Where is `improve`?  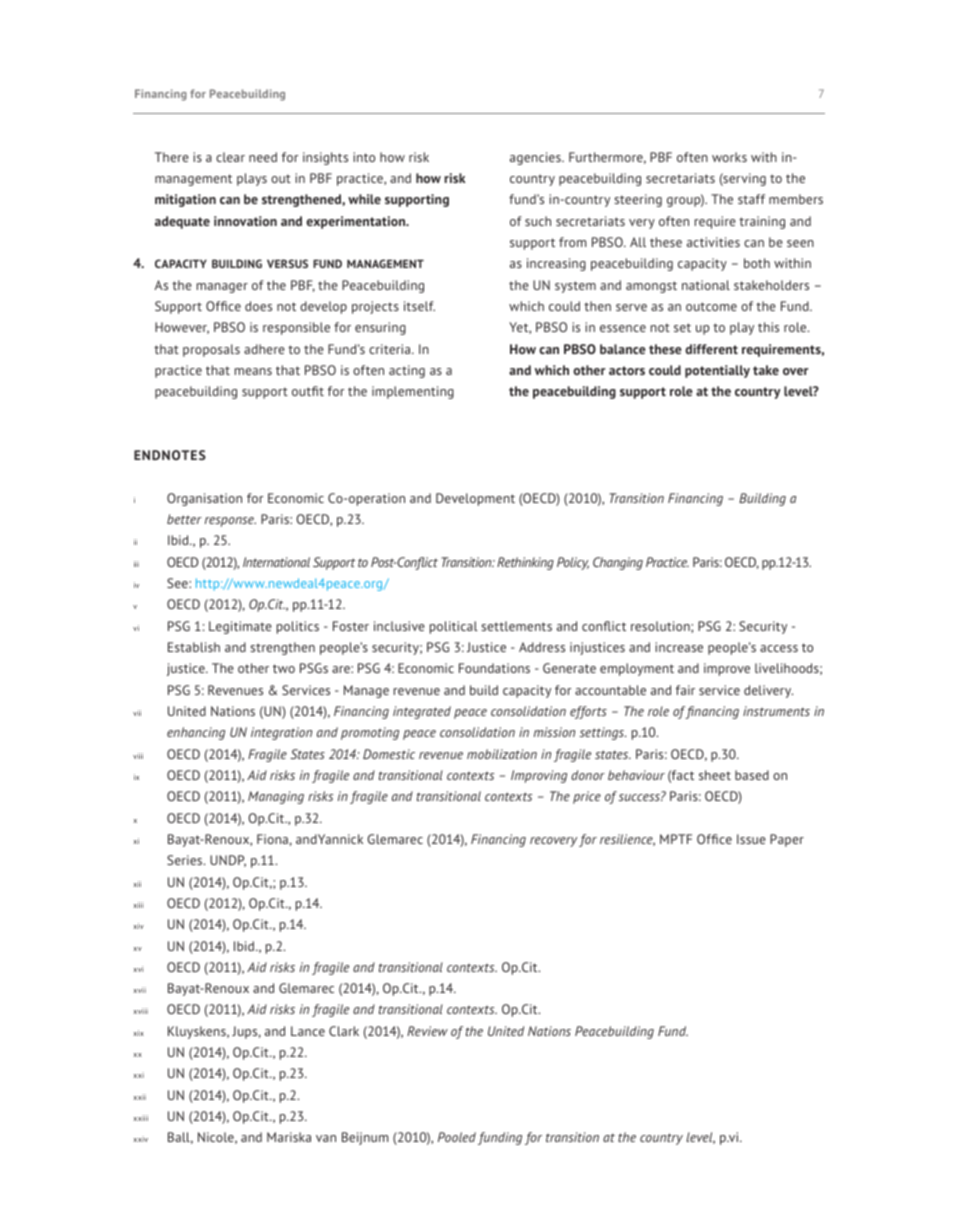
improve is located at coordinates (727, 669).
